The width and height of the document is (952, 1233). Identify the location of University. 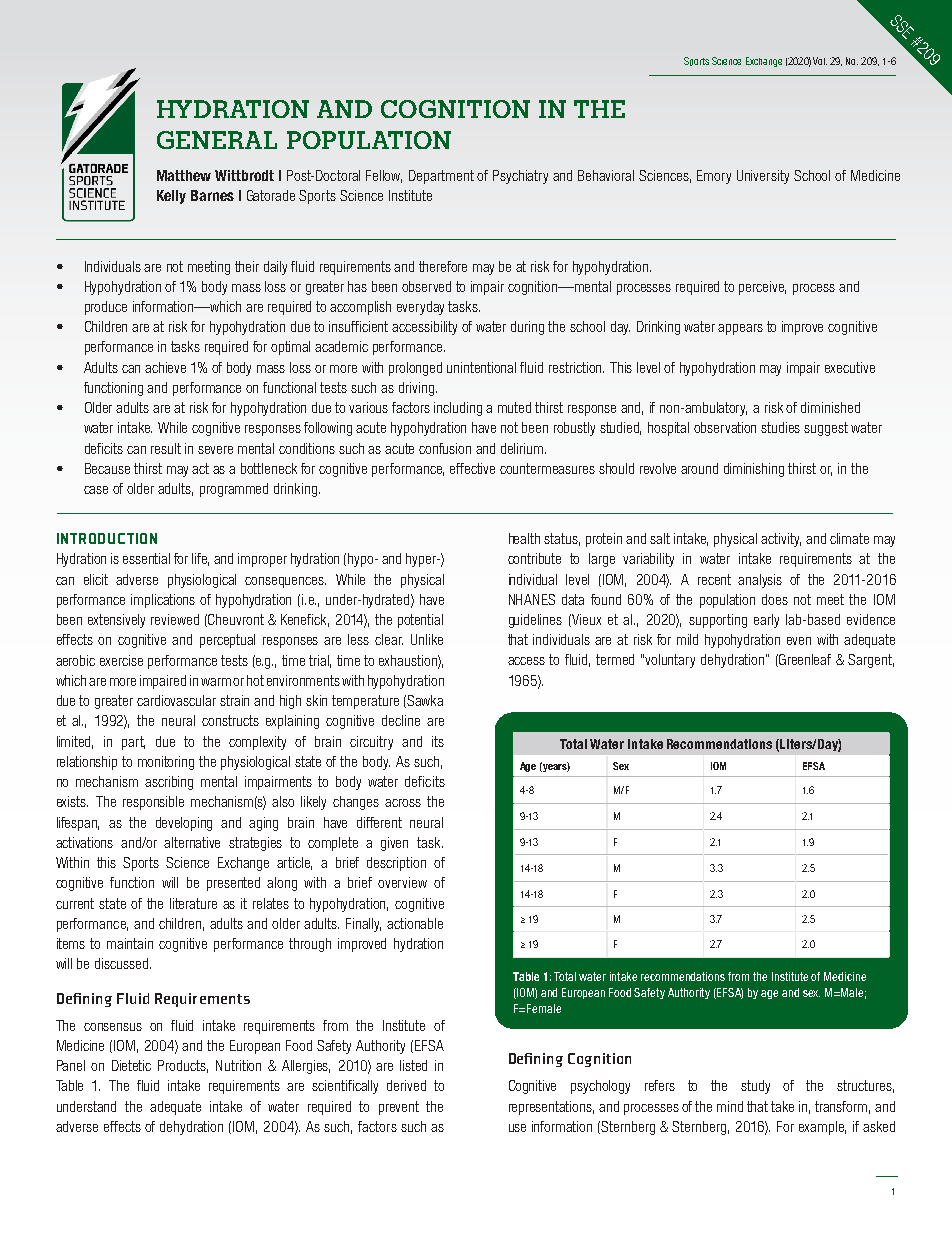
(763, 177).
